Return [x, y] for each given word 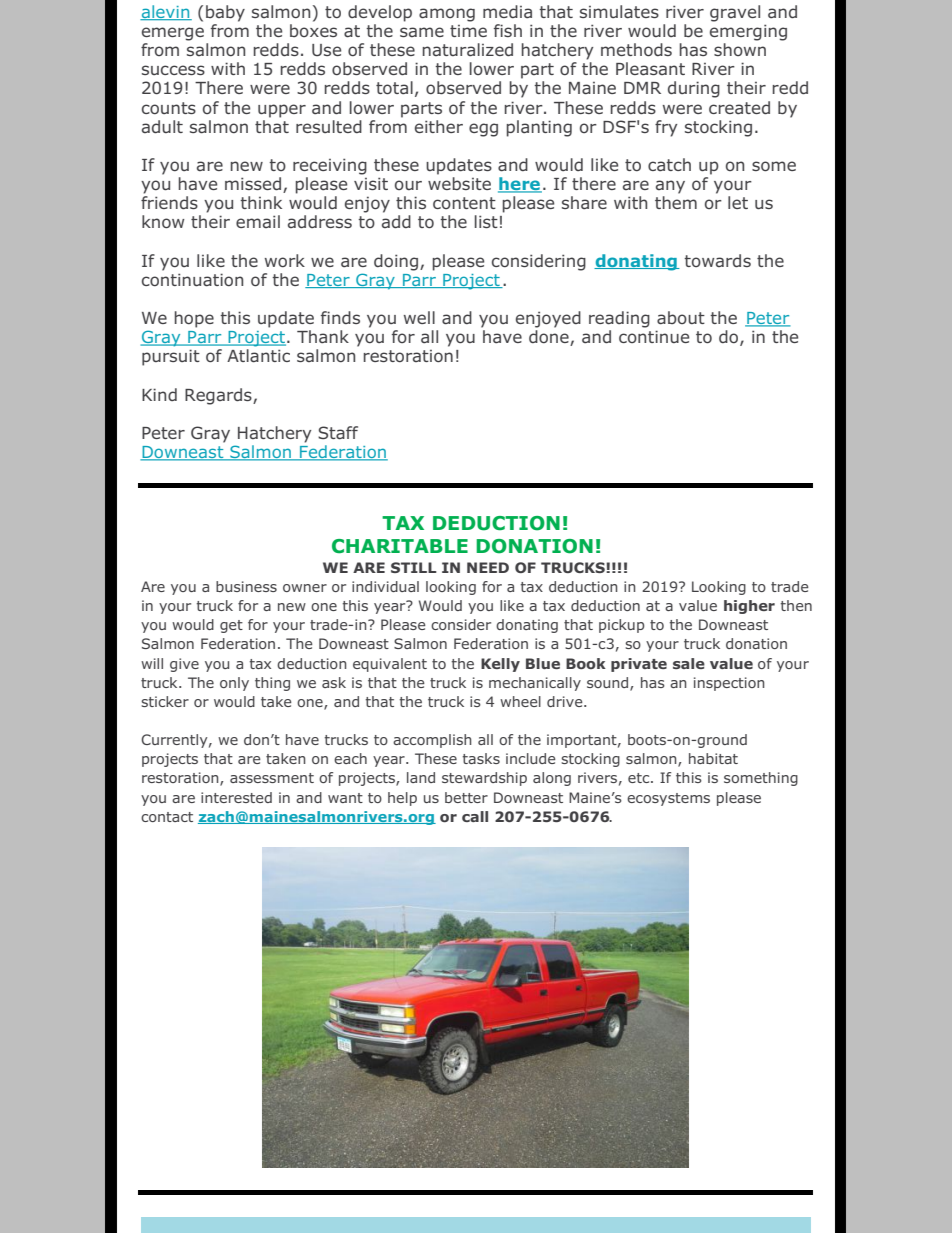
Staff [338, 433]
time [468, 31]
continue [654, 336]
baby [225, 13]
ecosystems [668, 799]
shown [740, 49]
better [466, 797]
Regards [219, 396]
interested [236, 797]
